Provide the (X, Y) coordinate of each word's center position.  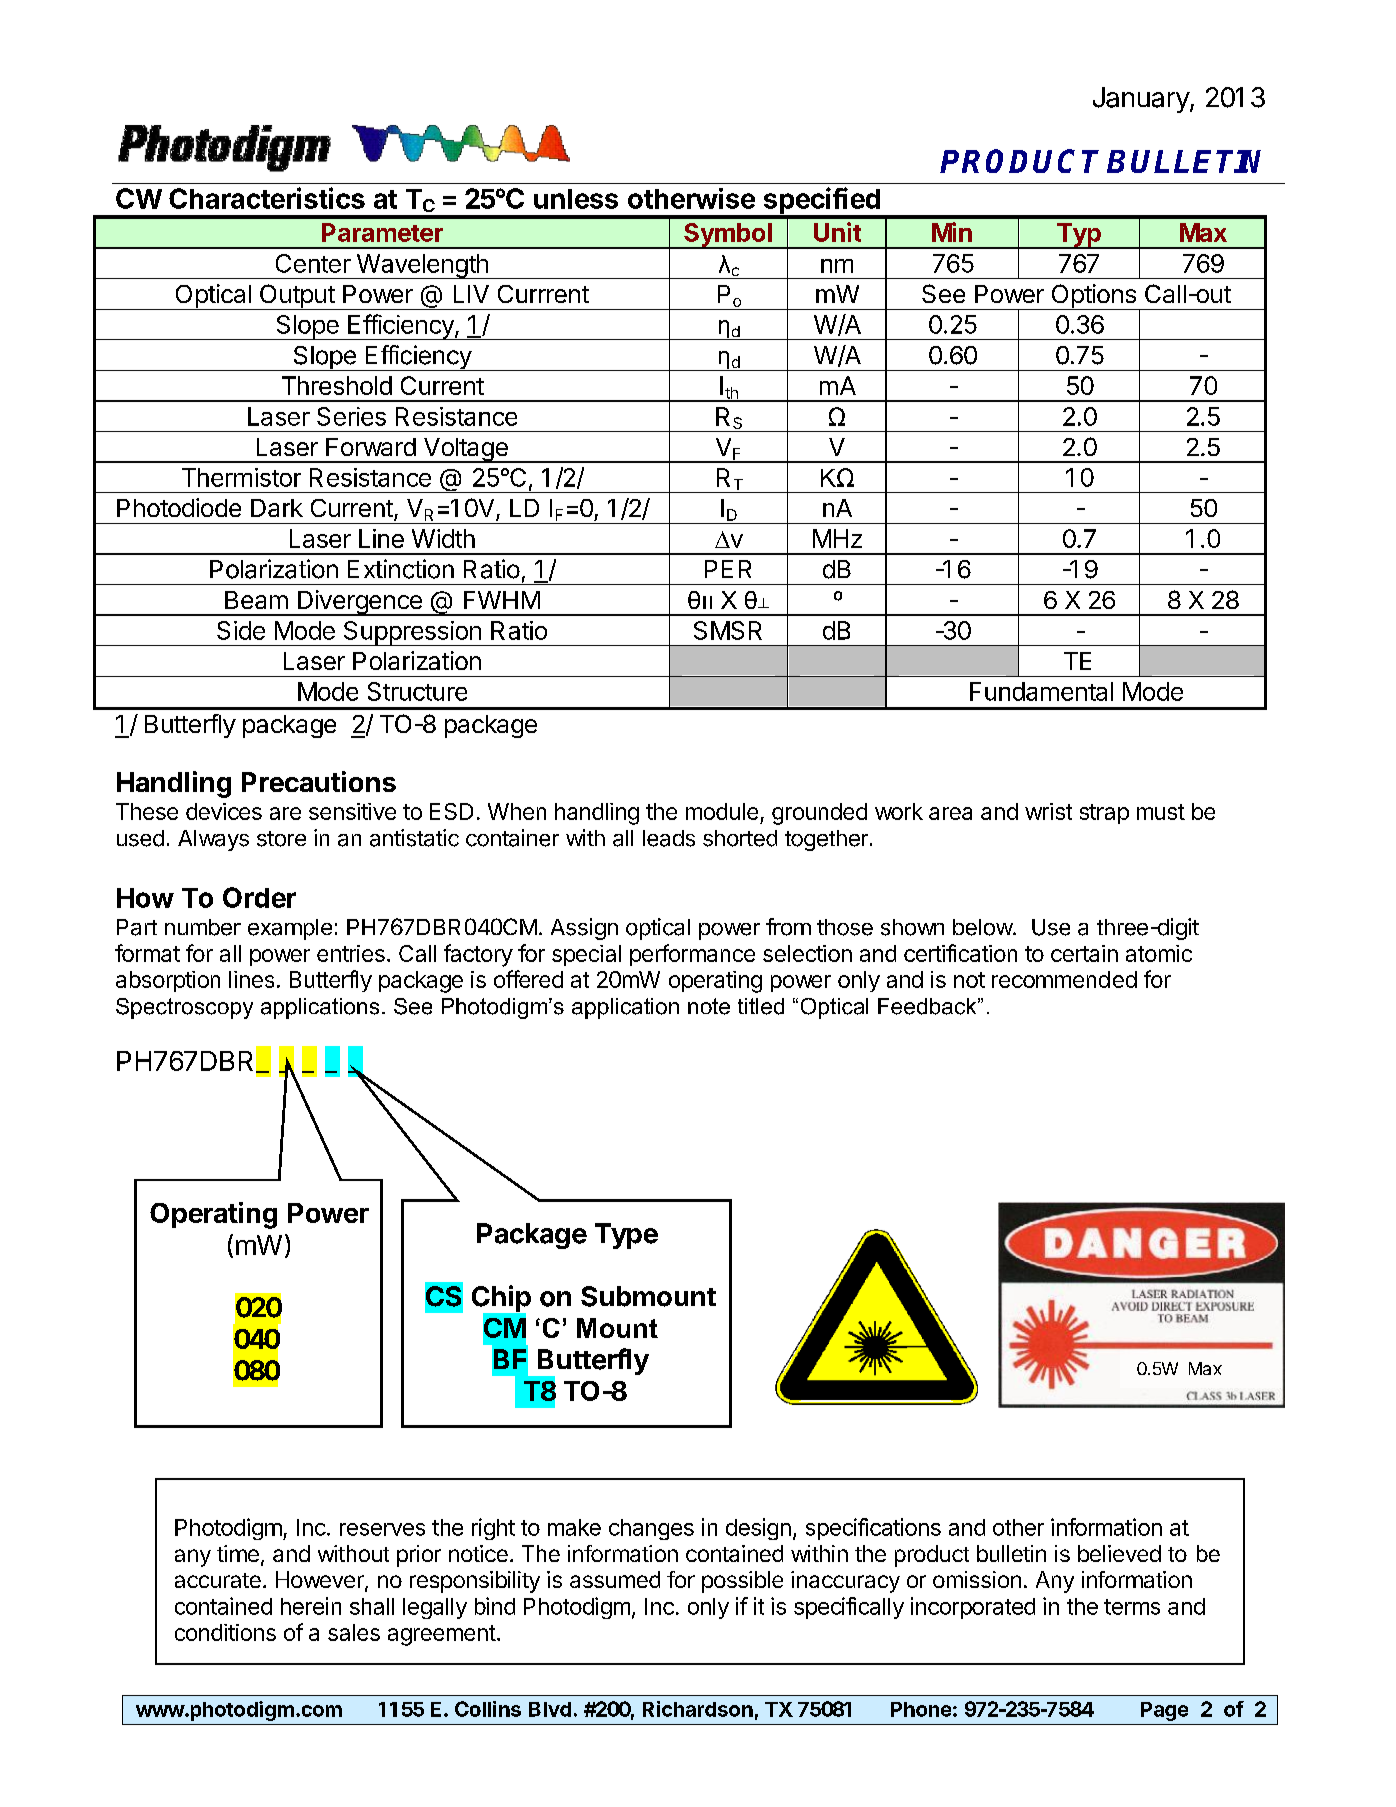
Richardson (698, 1709)
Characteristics (267, 198)
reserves (382, 1529)
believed (1119, 1553)
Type (626, 1236)
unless (576, 199)
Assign (584, 929)
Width (443, 538)
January (1142, 100)
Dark (277, 508)
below (983, 927)
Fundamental (1041, 691)
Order (259, 897)
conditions (225, 1632)
